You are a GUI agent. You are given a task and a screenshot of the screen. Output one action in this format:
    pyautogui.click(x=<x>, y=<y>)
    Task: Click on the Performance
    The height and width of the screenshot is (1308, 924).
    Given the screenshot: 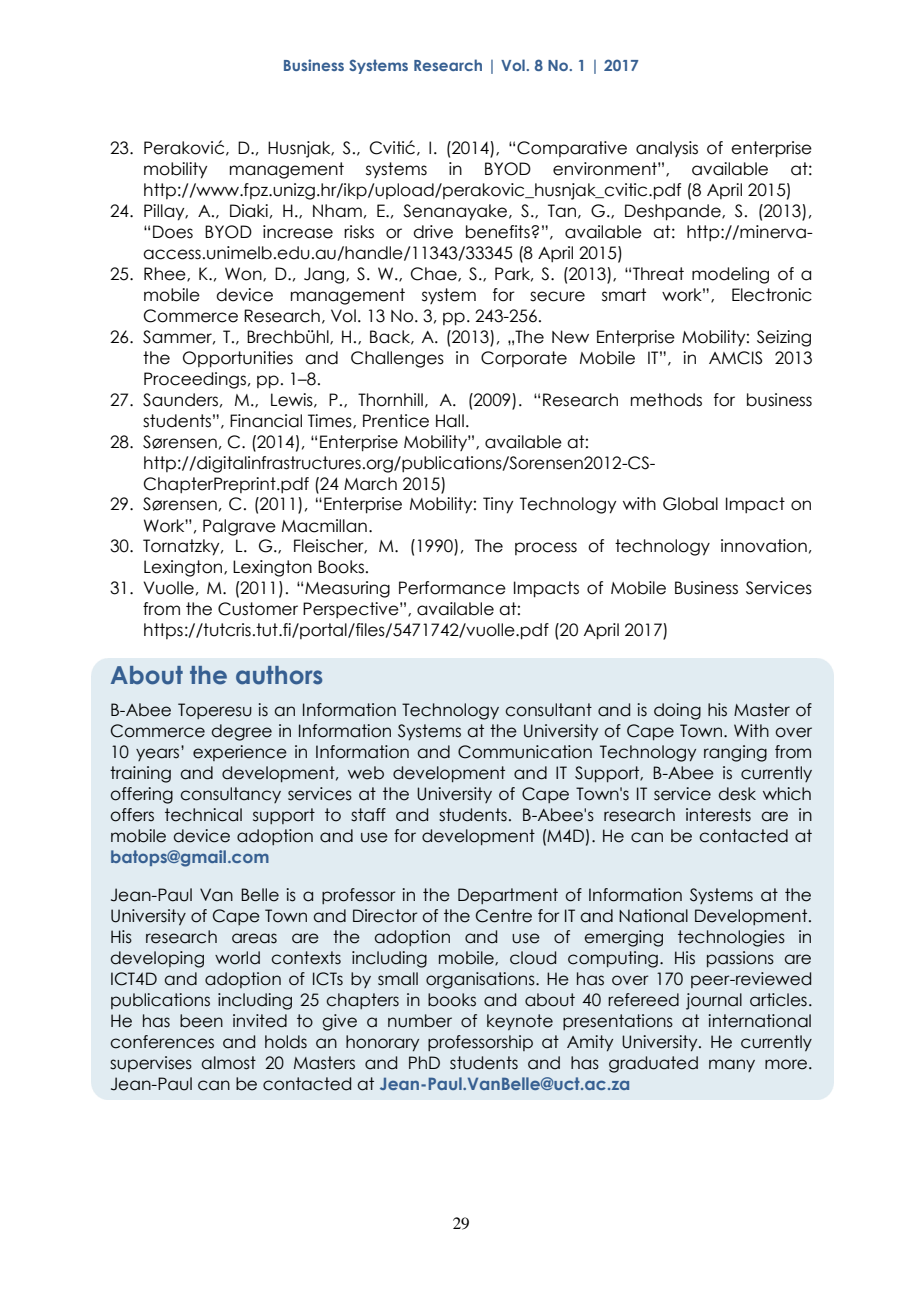 What is the action you would take?
    pyautogui.click(x=452, y=588)
